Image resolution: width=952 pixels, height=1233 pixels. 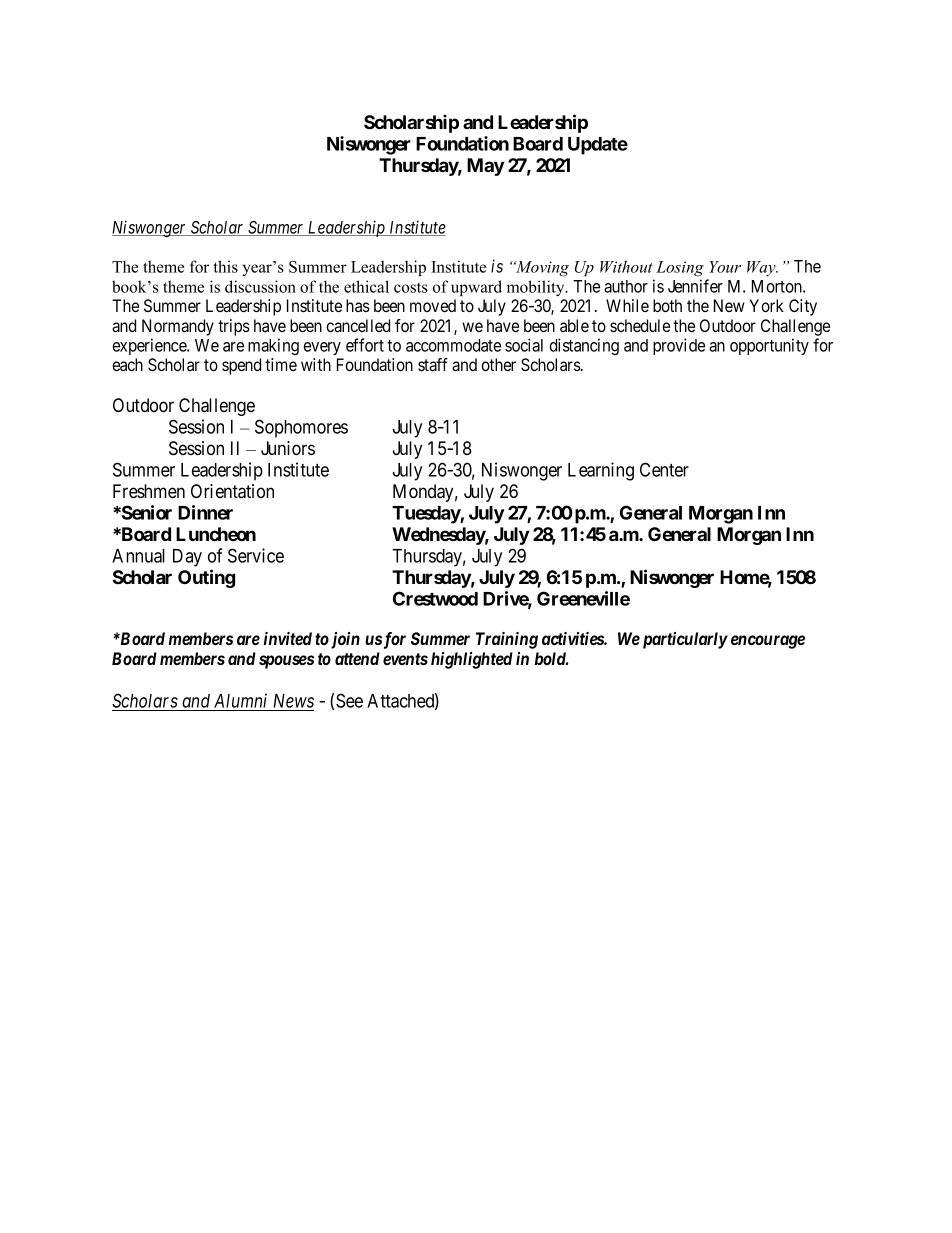 What do you see at coordinates (205, 512) in the screenshot?
I see `Dinner` at bounding box center [205, 512].
